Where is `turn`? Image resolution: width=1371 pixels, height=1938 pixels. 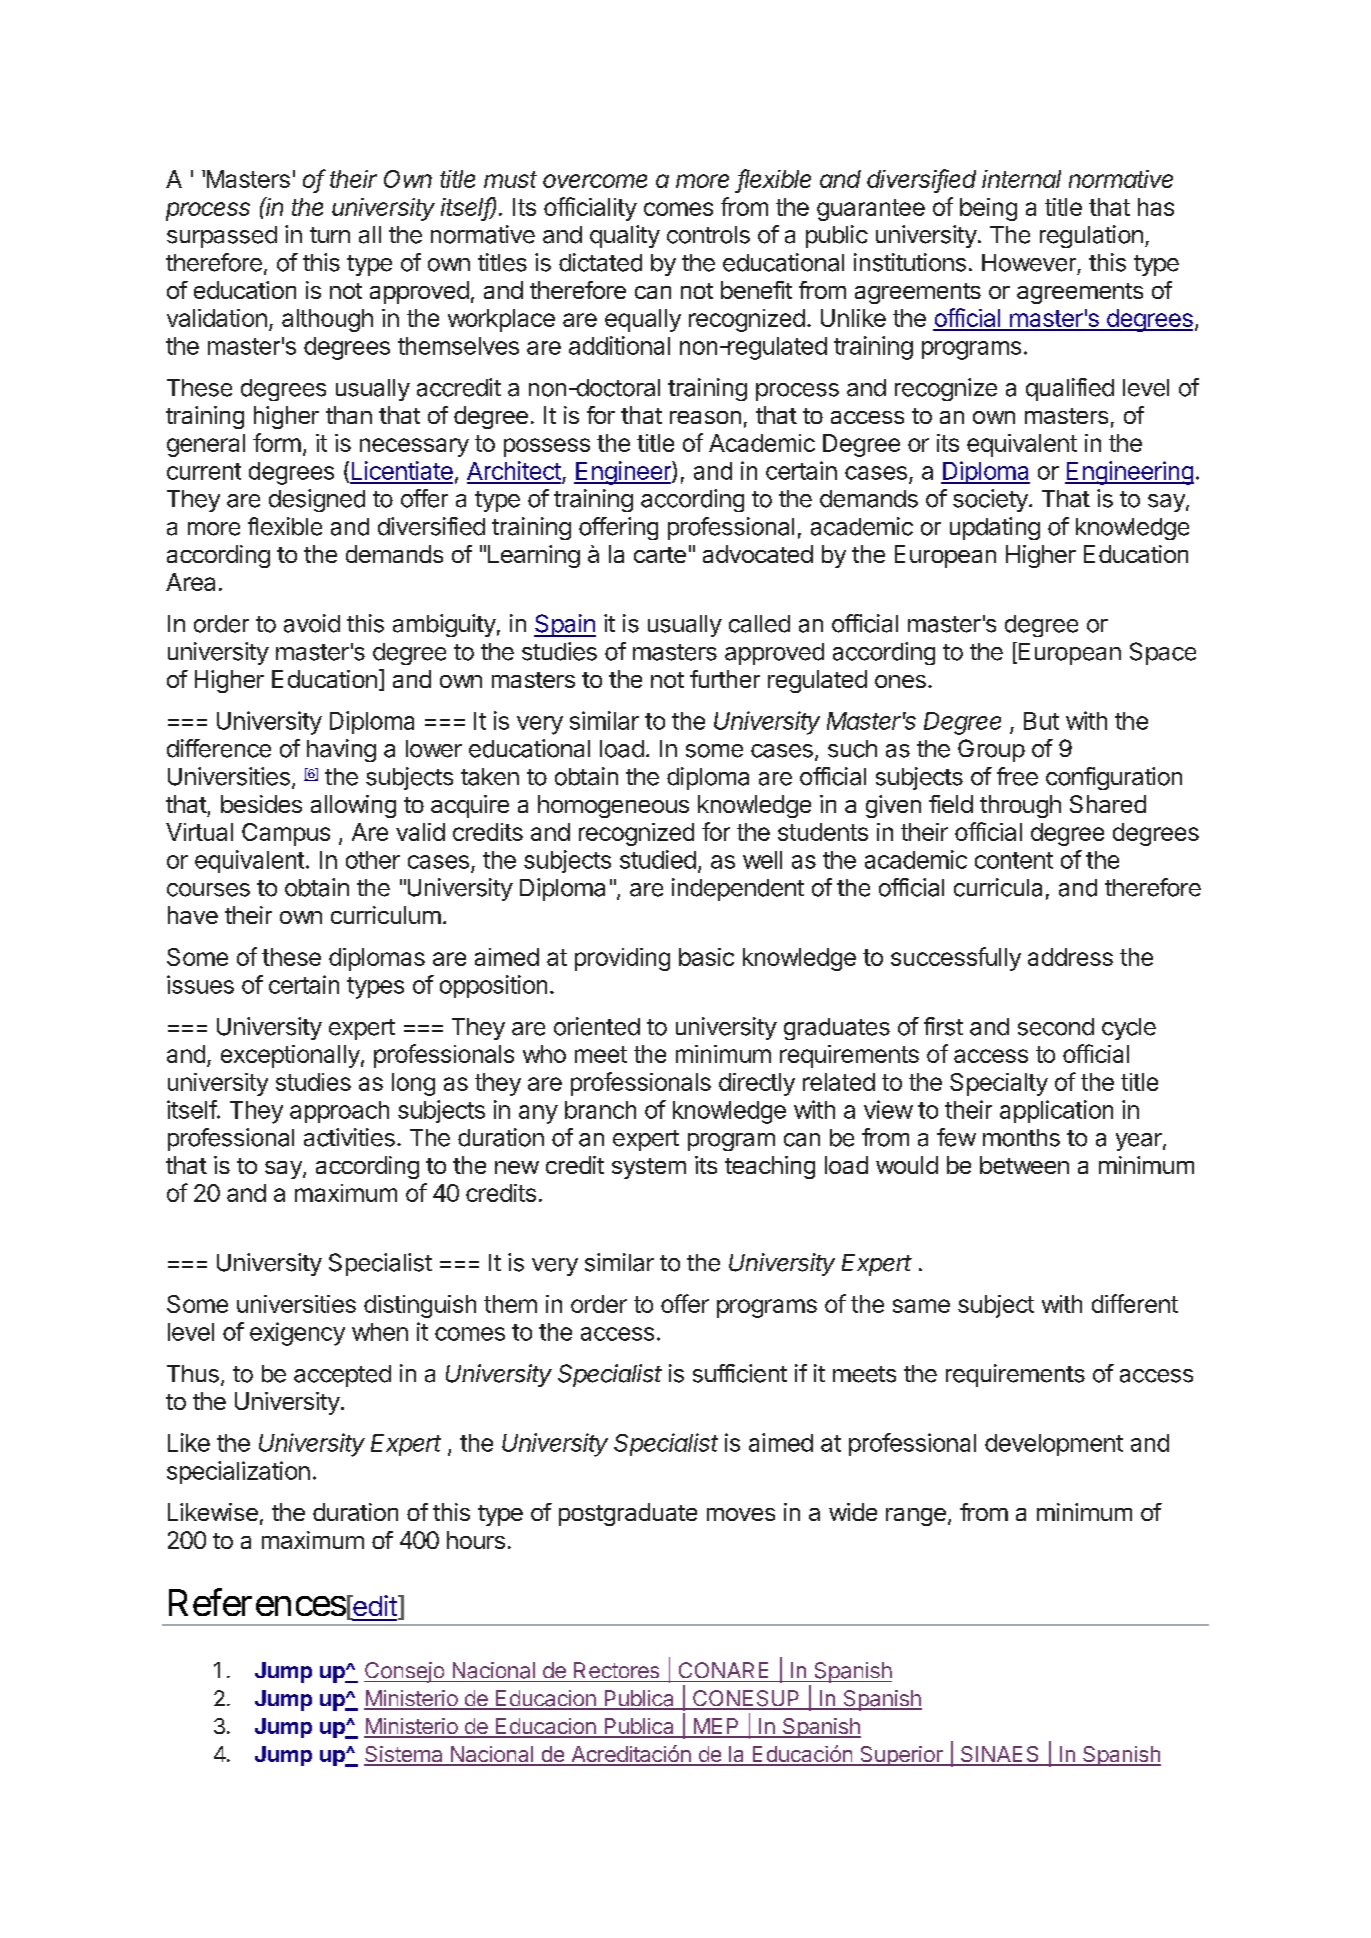
turn is located at coordinates (330, 235).
